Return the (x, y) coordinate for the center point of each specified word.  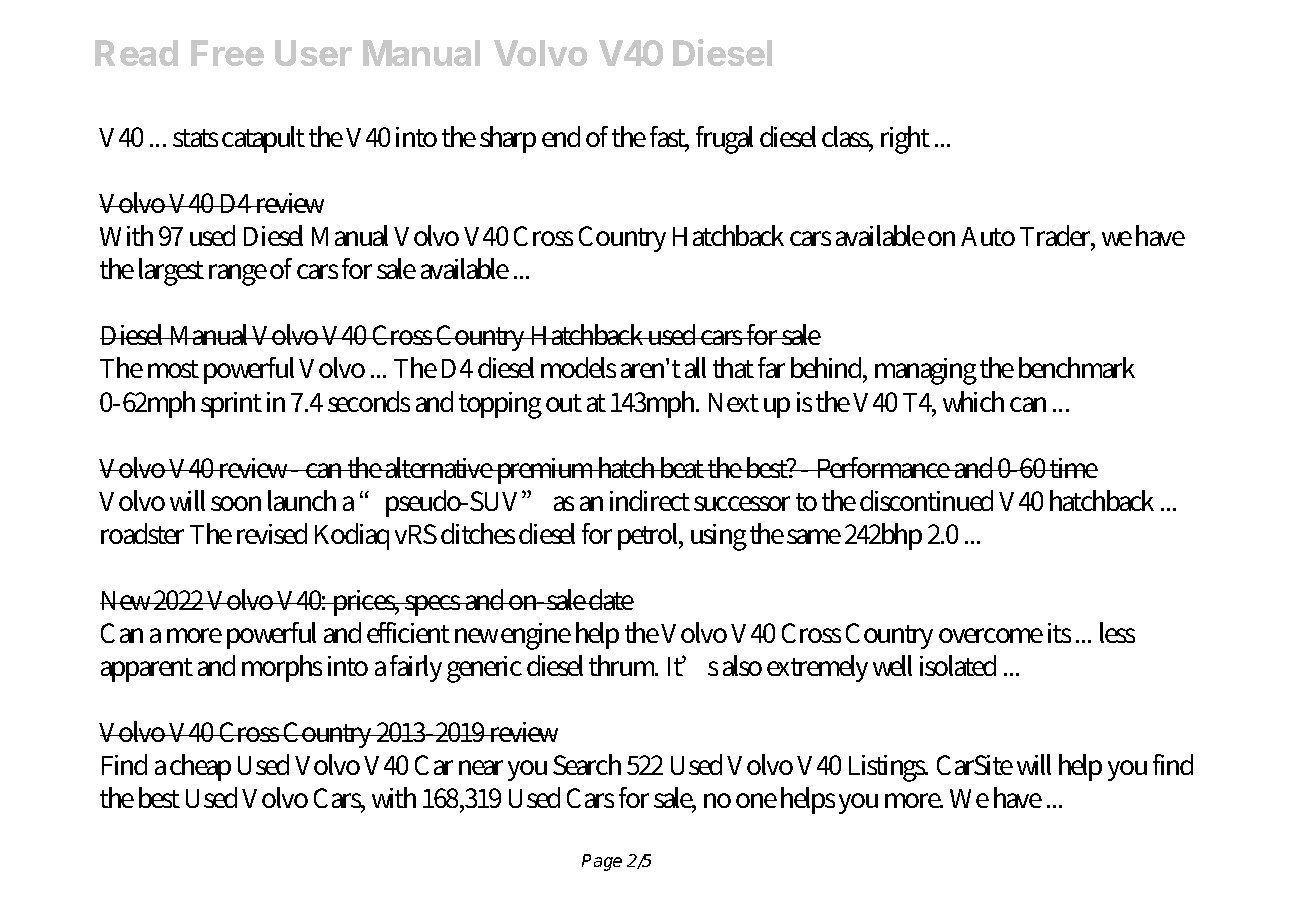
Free (227, 53)
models (578, 367)
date (610, 599)
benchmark (1077, 367)
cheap (200, 767)
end (561, 136)
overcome (991, 635)
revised (272, 533)
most (173, 369)
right (905, 140)
